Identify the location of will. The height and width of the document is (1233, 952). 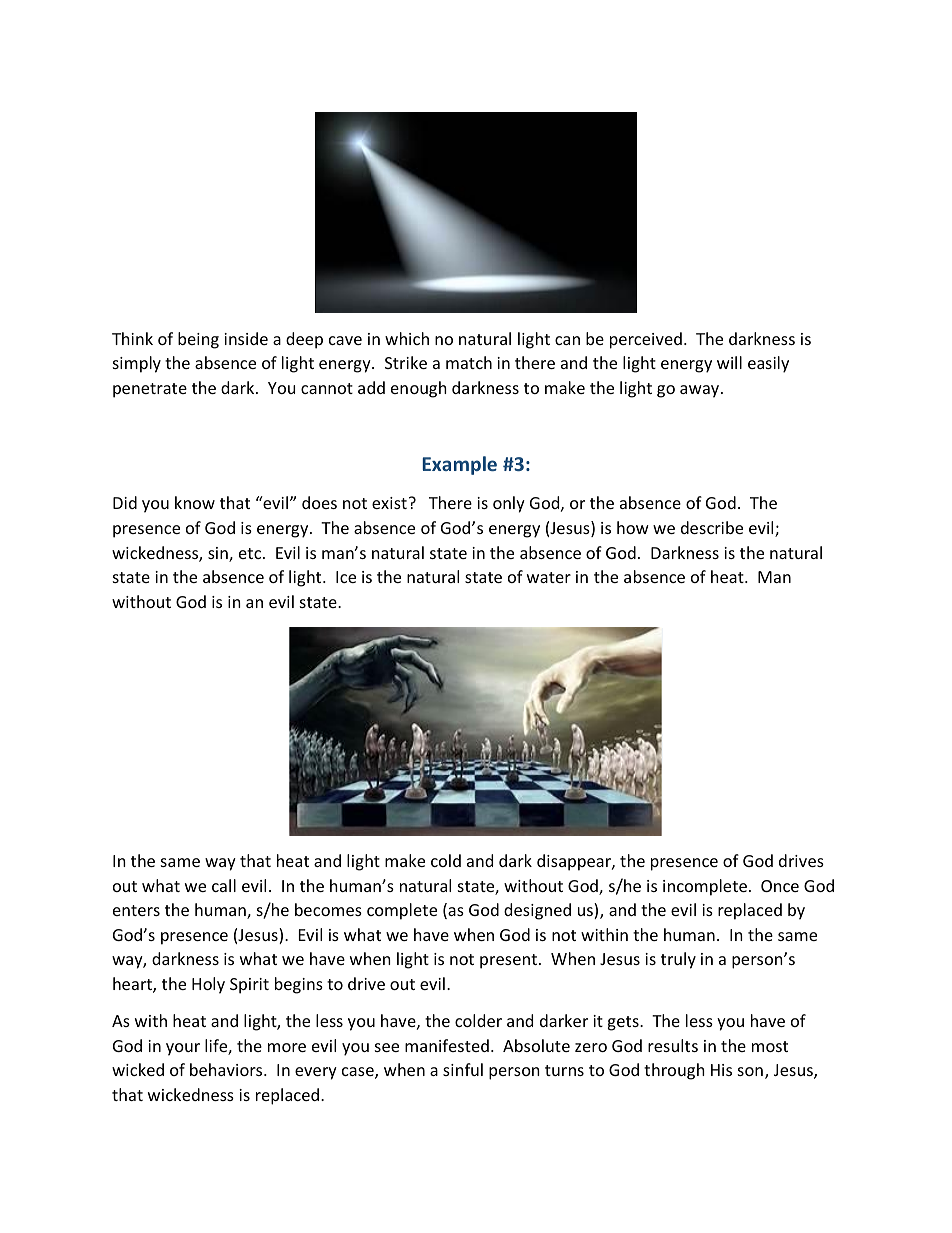
(729, 362).
